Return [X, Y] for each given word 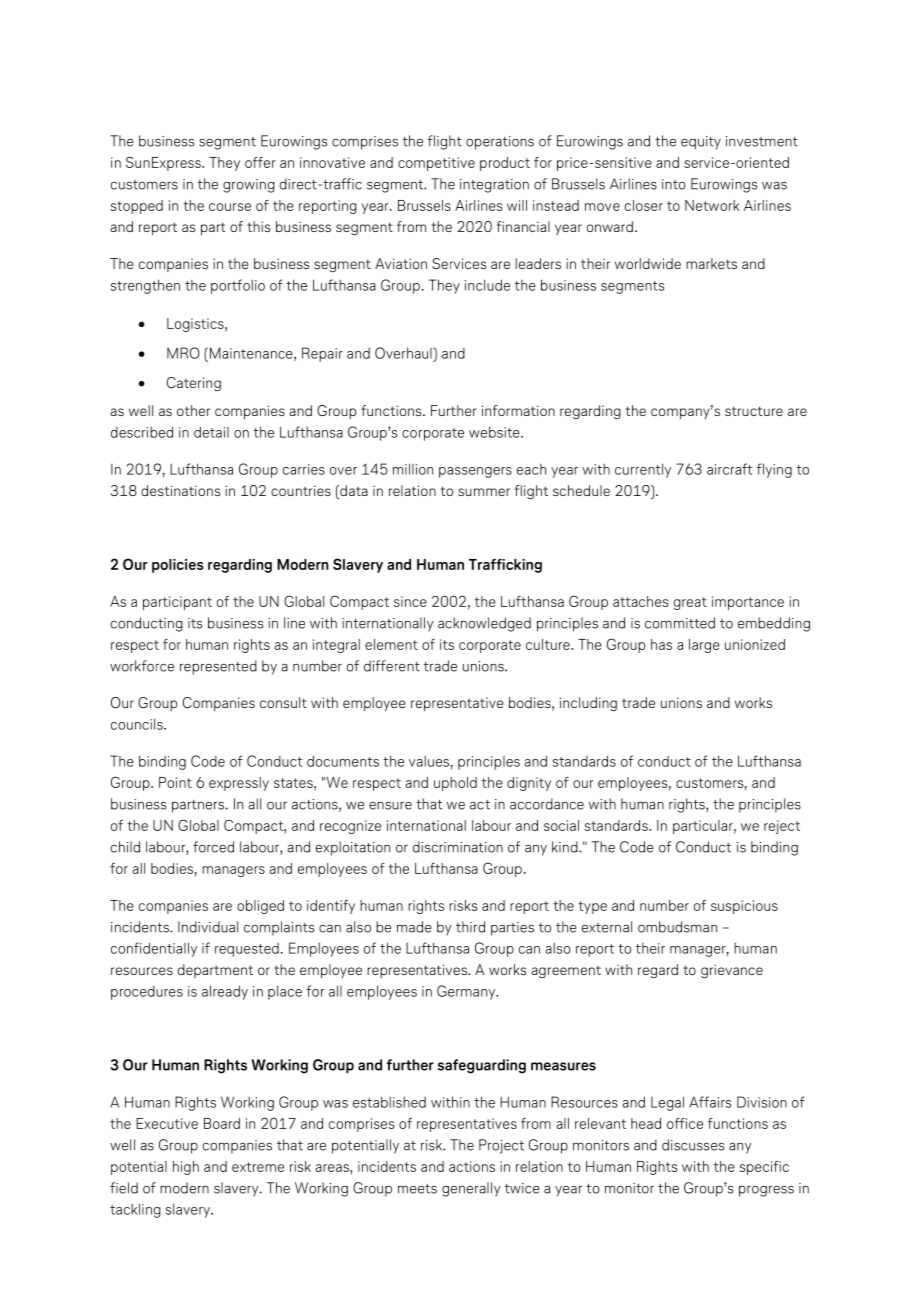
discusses [693, 1145]
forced [213, 847]
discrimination [458, 847]
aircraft [729, 469]
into [674, 184]
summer [484, 492]
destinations [180, 490]
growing [249, 186]
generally [471, 1189]
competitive [436, 164]
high [186, 1168]
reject [782, 827]
